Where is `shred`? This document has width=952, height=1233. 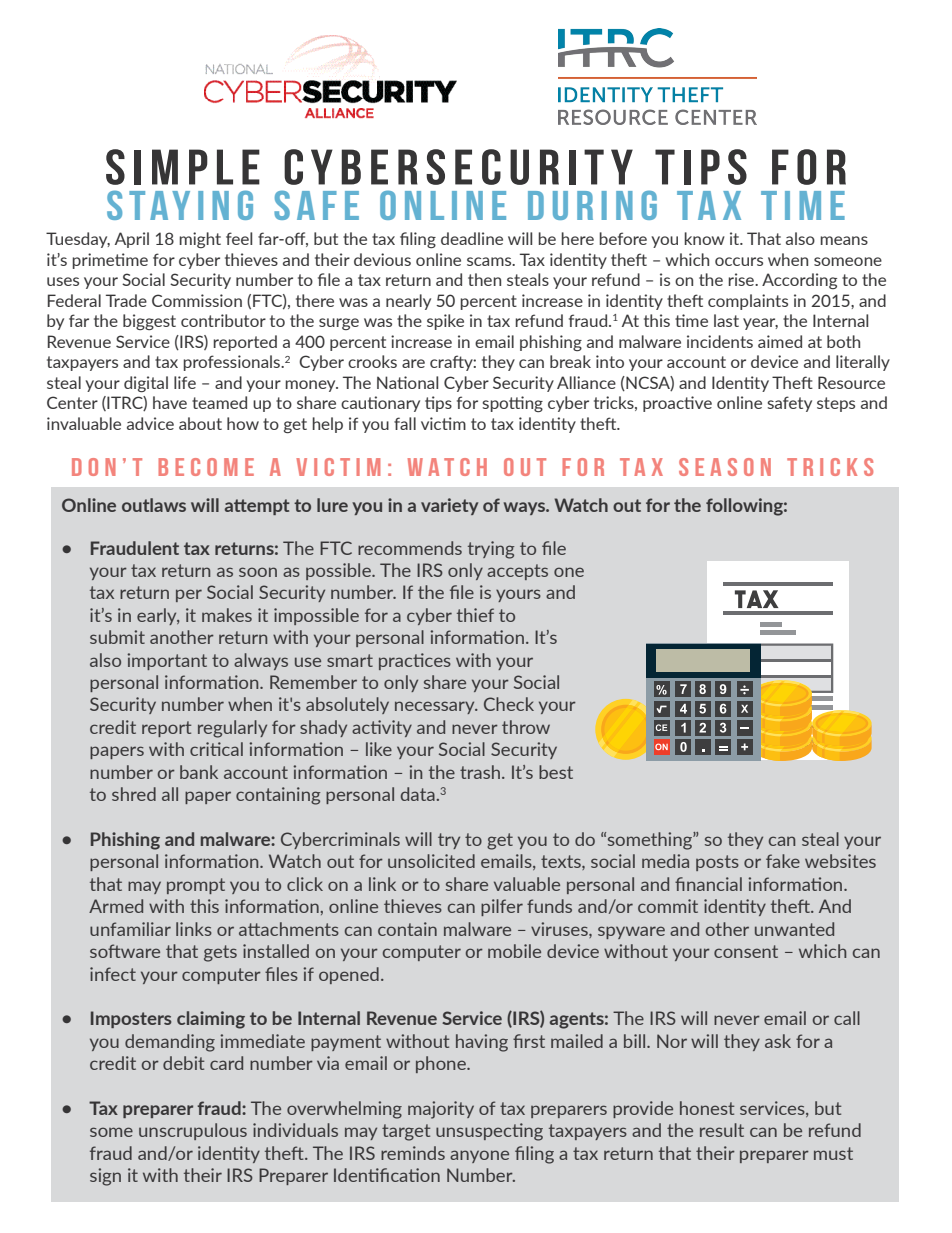
shred is located at coordinates (134, 794).
